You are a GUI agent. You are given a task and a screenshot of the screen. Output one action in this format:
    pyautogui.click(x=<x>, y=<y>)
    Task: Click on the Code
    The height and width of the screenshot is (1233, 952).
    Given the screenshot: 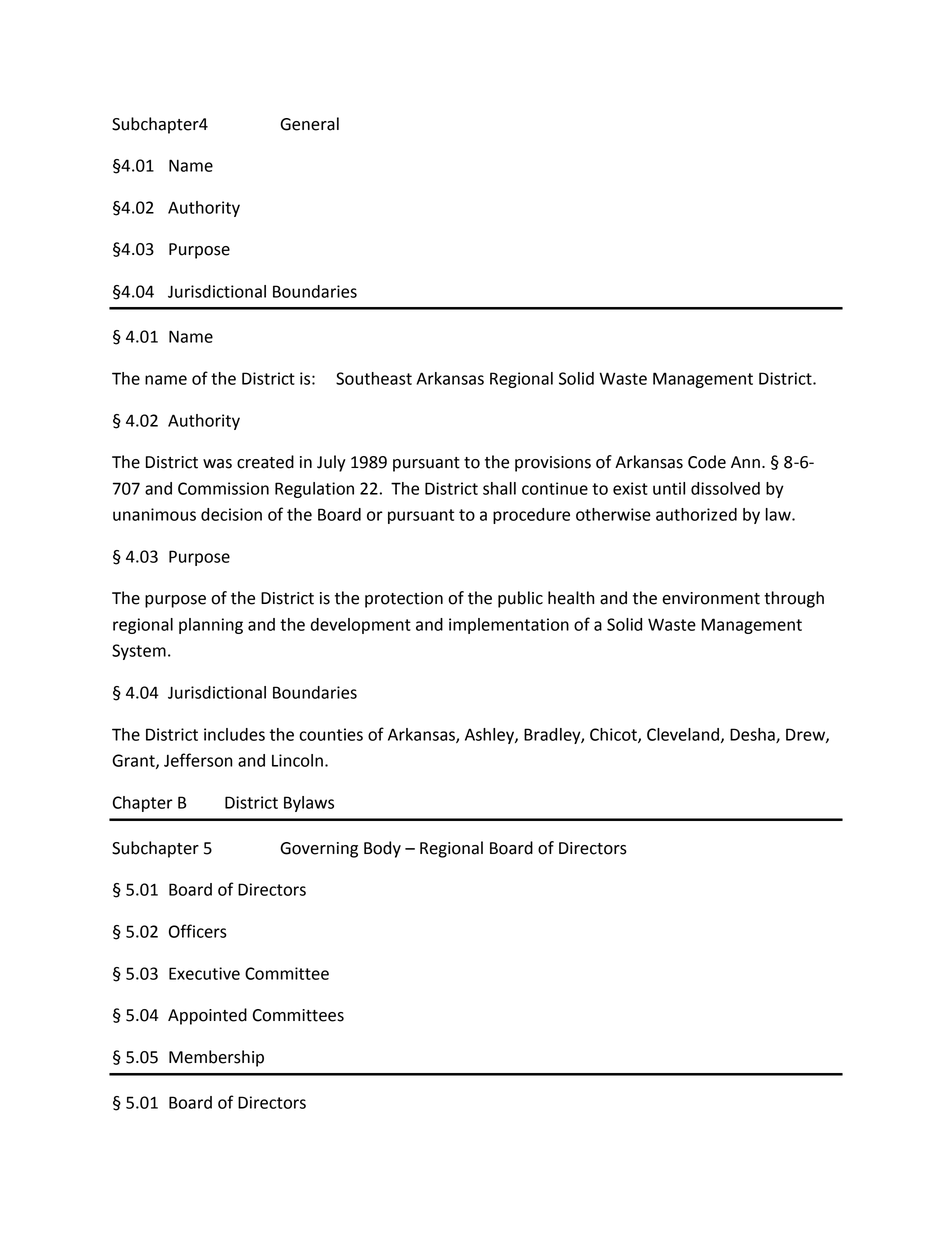 What is the action you would take?
    pyautogui.click(x=707, y=462)
